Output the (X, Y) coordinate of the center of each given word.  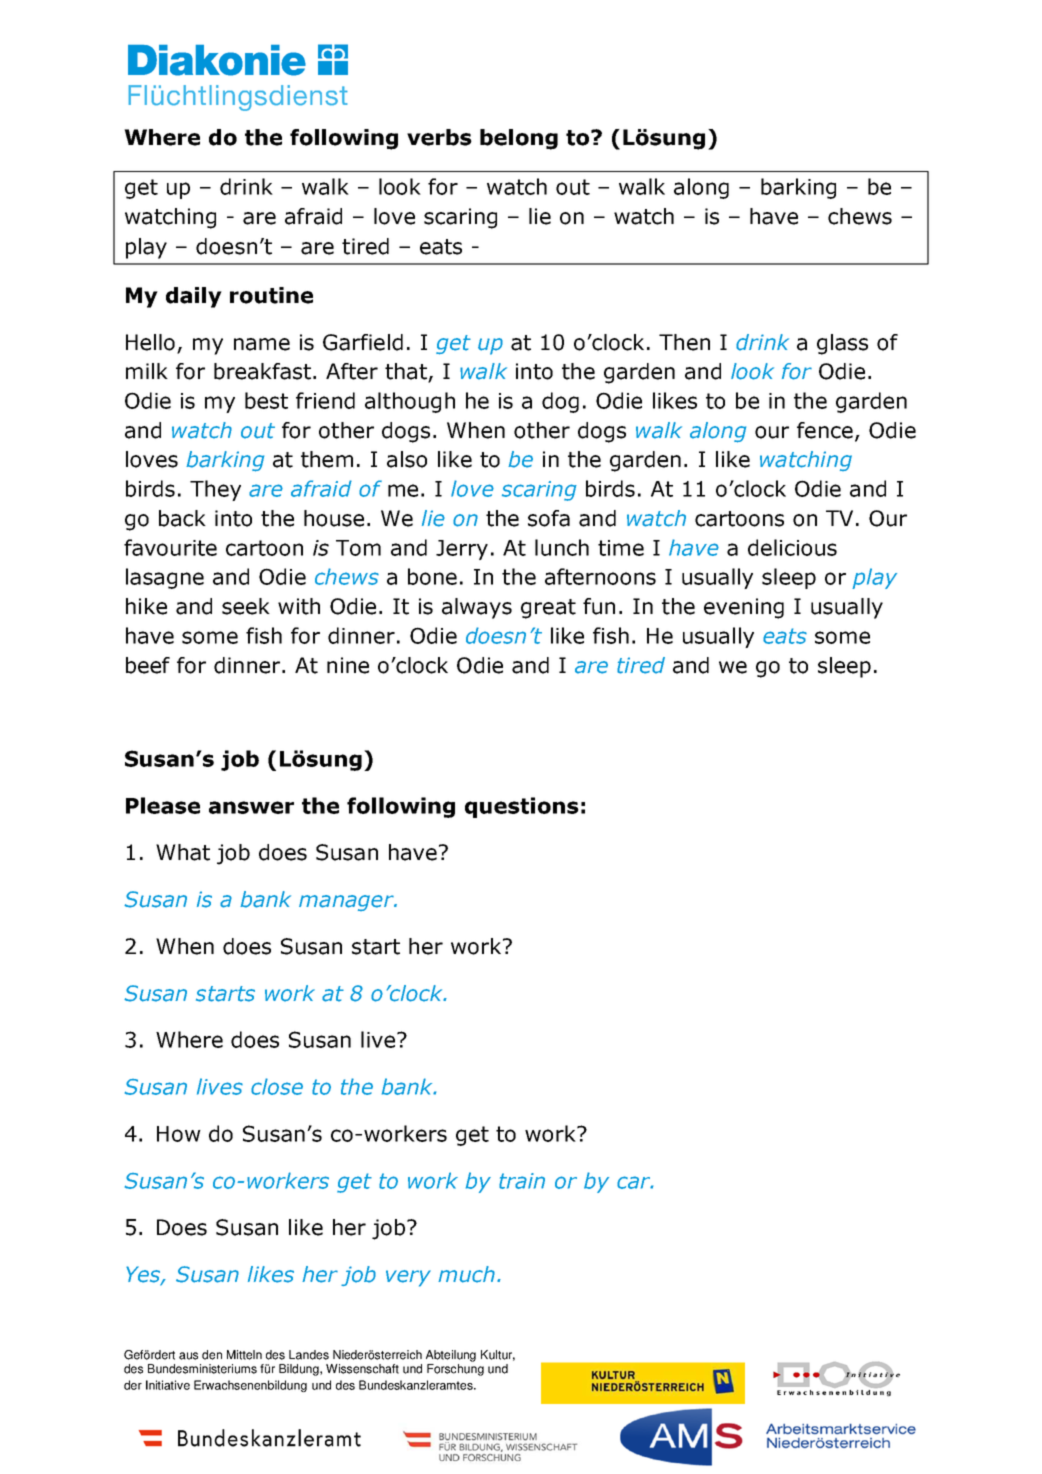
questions (522, 807)
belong (519, 139)
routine (271, 295)
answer (251, 807)
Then (684, 342)
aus (188, 1356)
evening (744, 608)
